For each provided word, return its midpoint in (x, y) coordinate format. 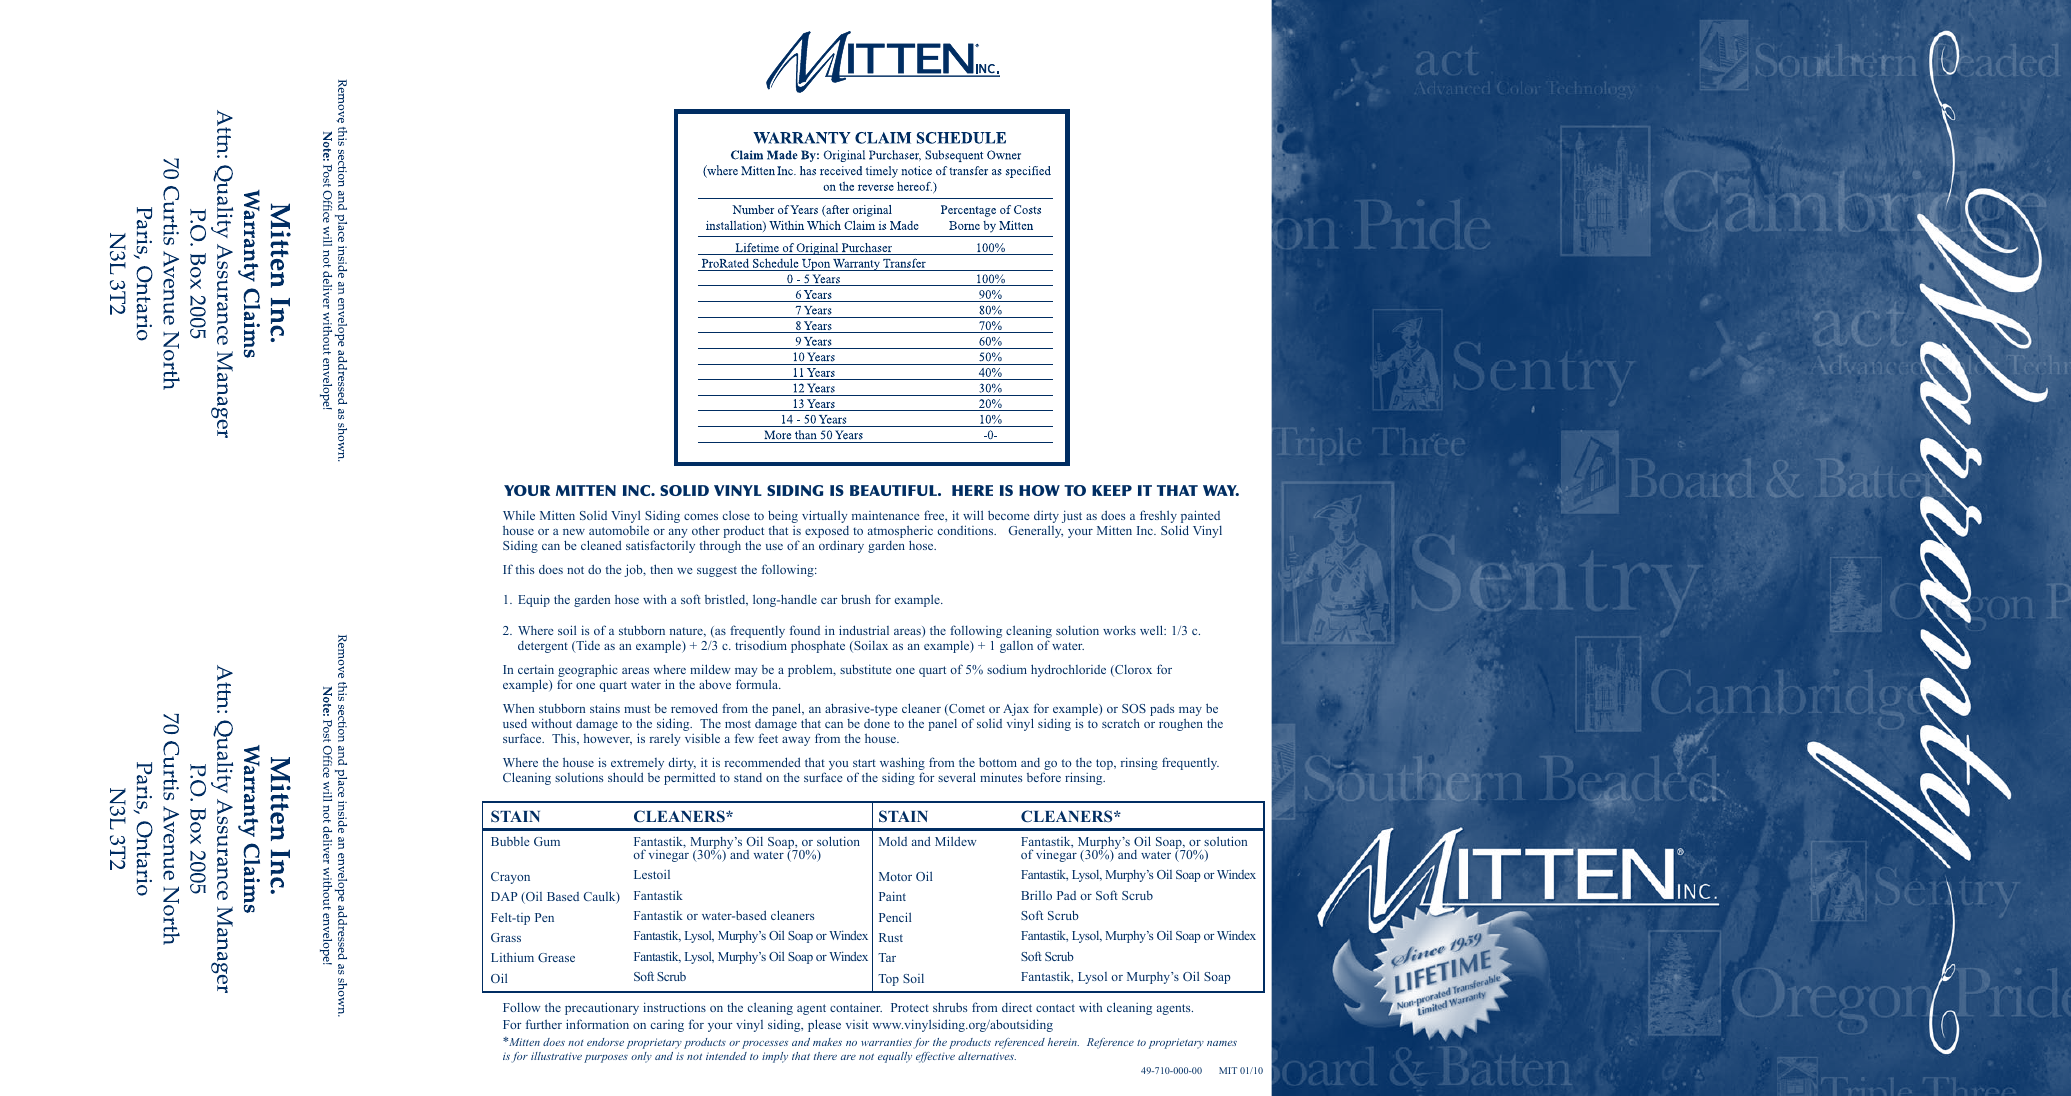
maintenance (886, 515)
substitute (866, 669)
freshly (1158, 516)
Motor (895, 876)
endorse (605, 1042)
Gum (547, 841)
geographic (588, 670)
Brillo (1036, 895)
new (574, 532)
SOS (1134, 708)
